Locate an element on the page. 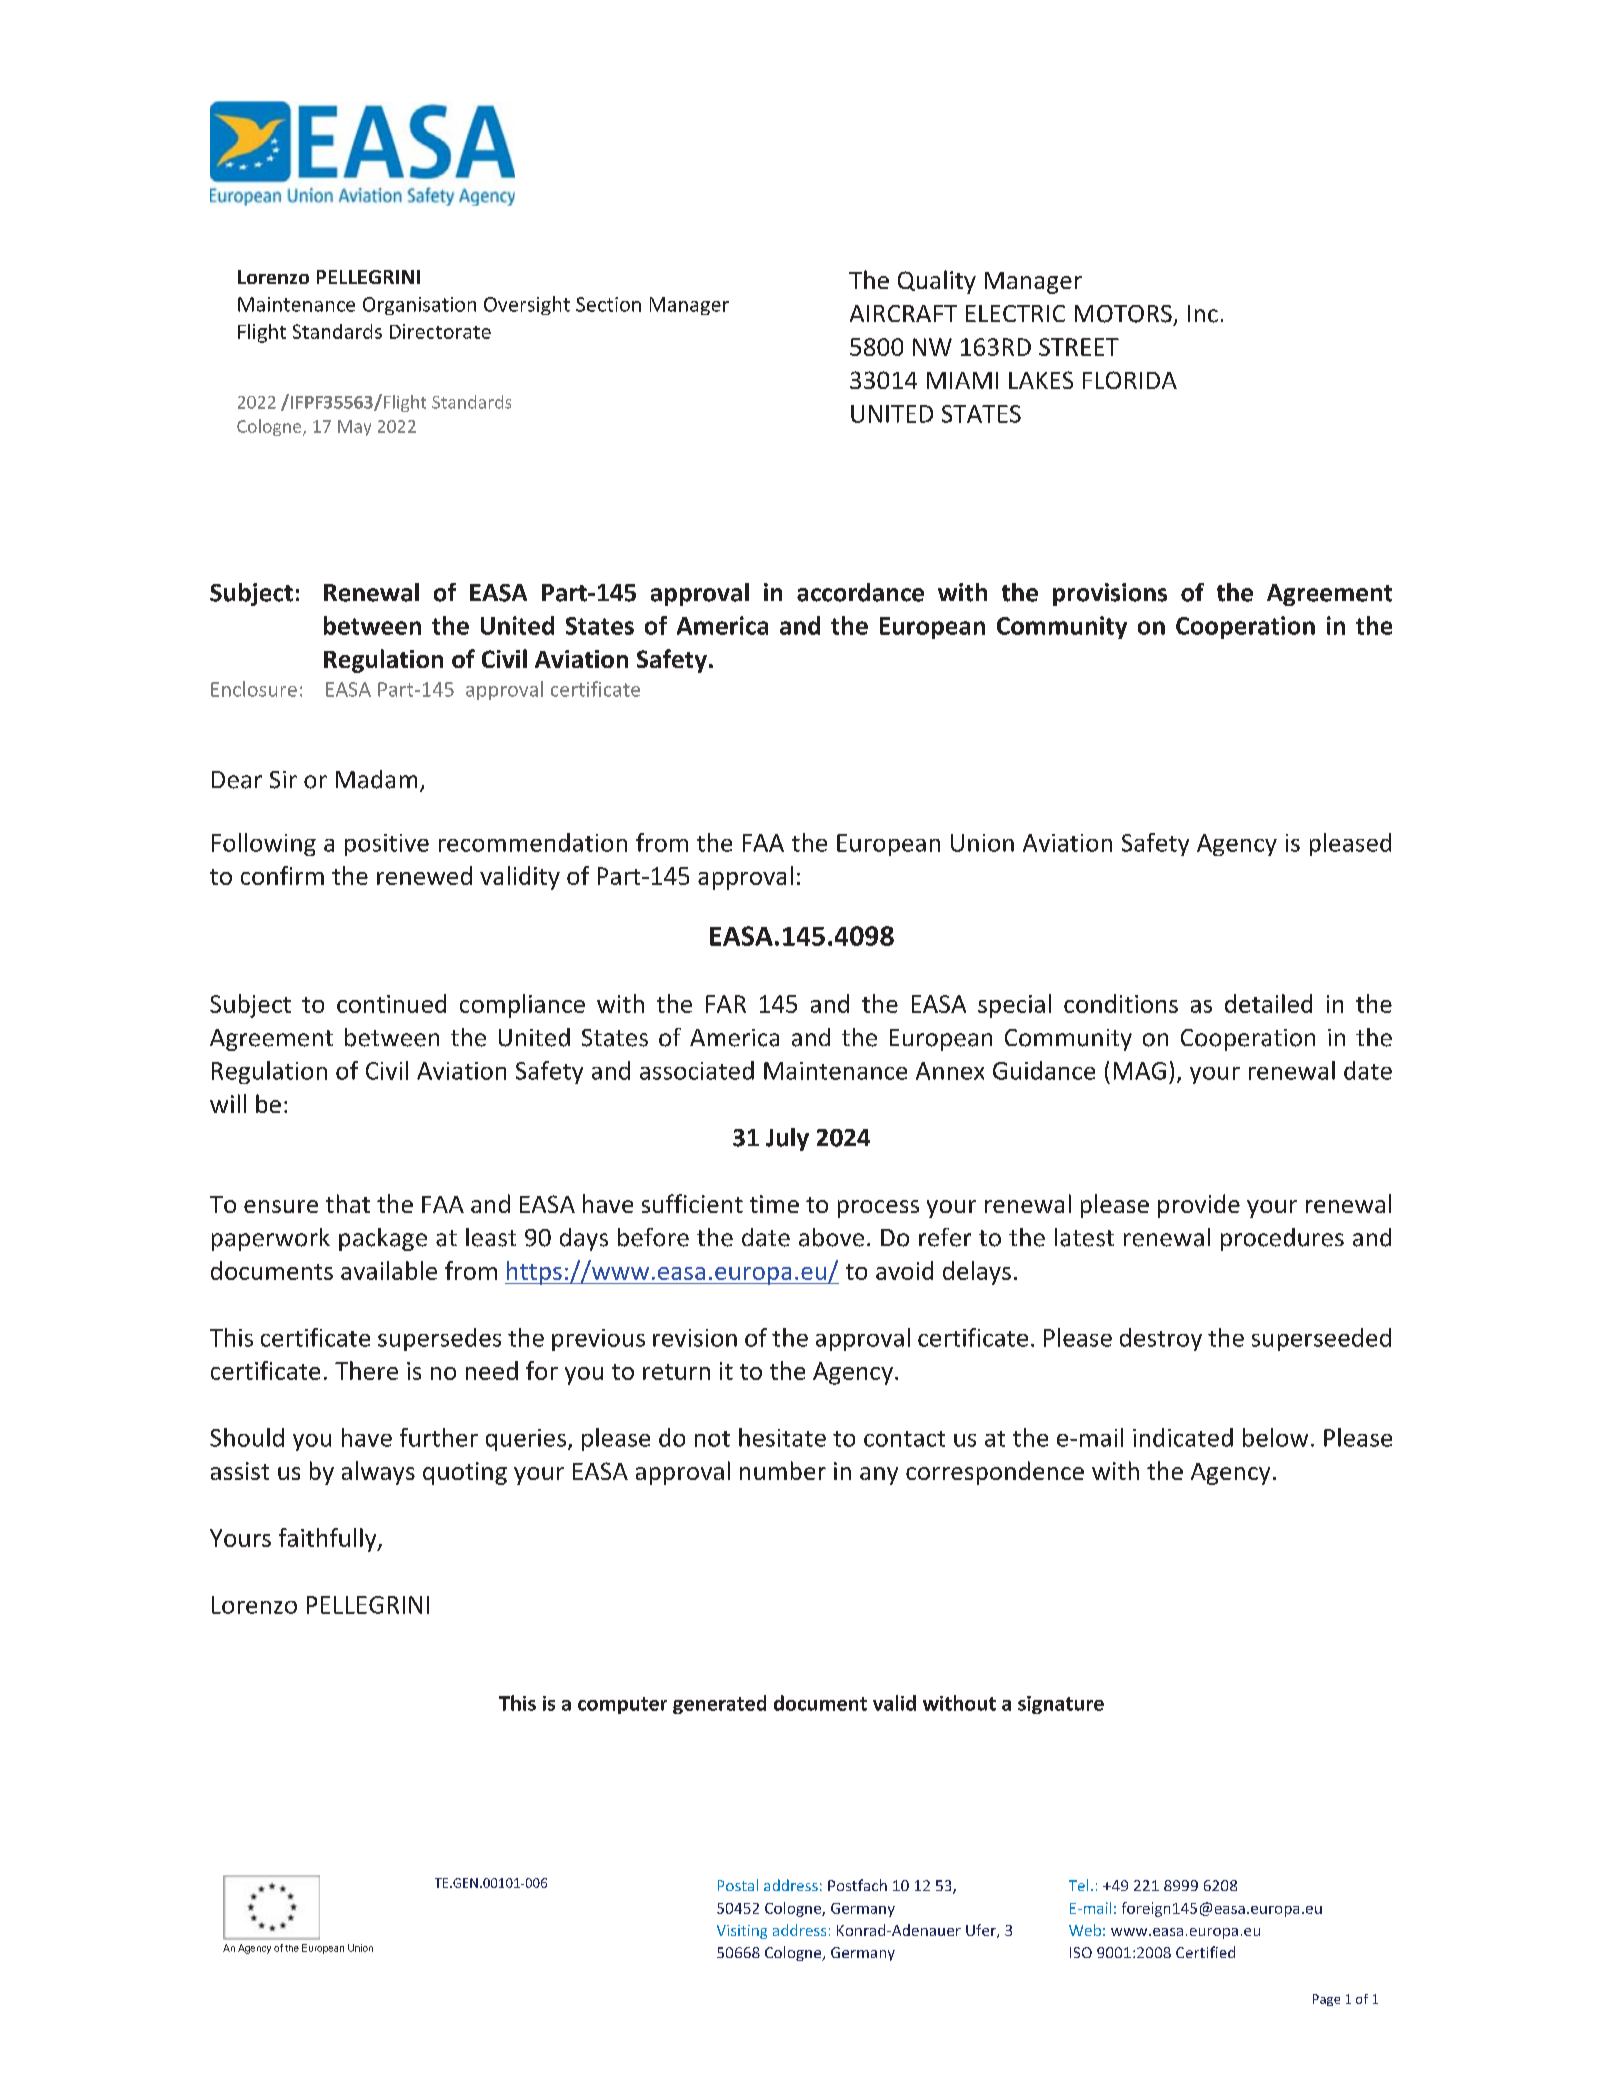  July is located at coordinates (787, 1139).
